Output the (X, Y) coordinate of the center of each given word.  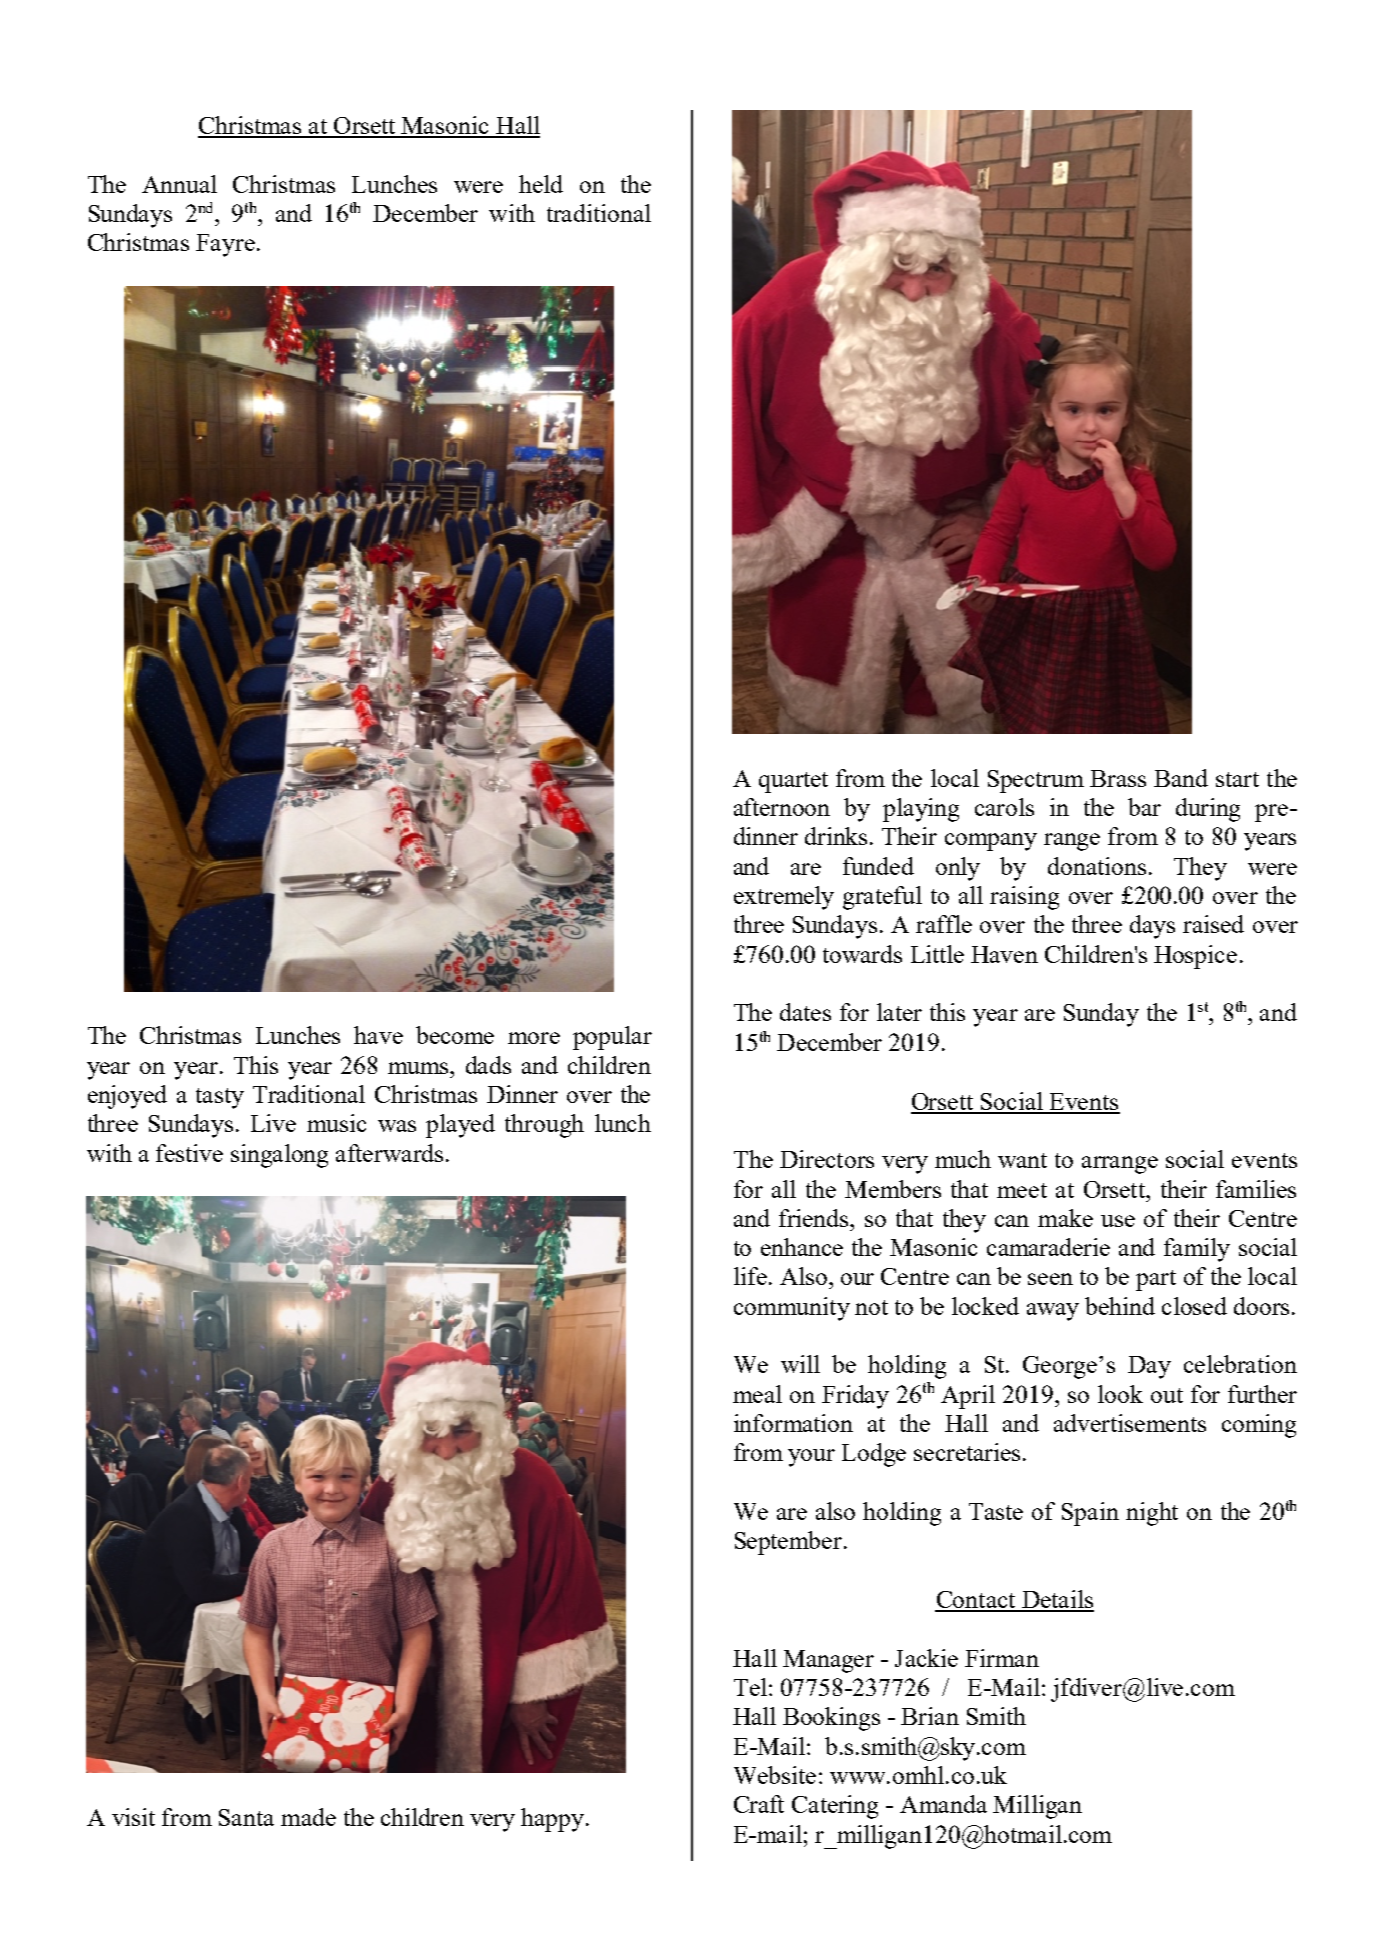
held (541, 184)
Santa (246, 1817)
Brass (1118, 778)
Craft (759, 1804)
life (750, 1276)
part (1156, 1280)
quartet (793, 782)
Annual (179, 184)
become (455, 1035)
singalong (279, 1156)
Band (1181, 778)
